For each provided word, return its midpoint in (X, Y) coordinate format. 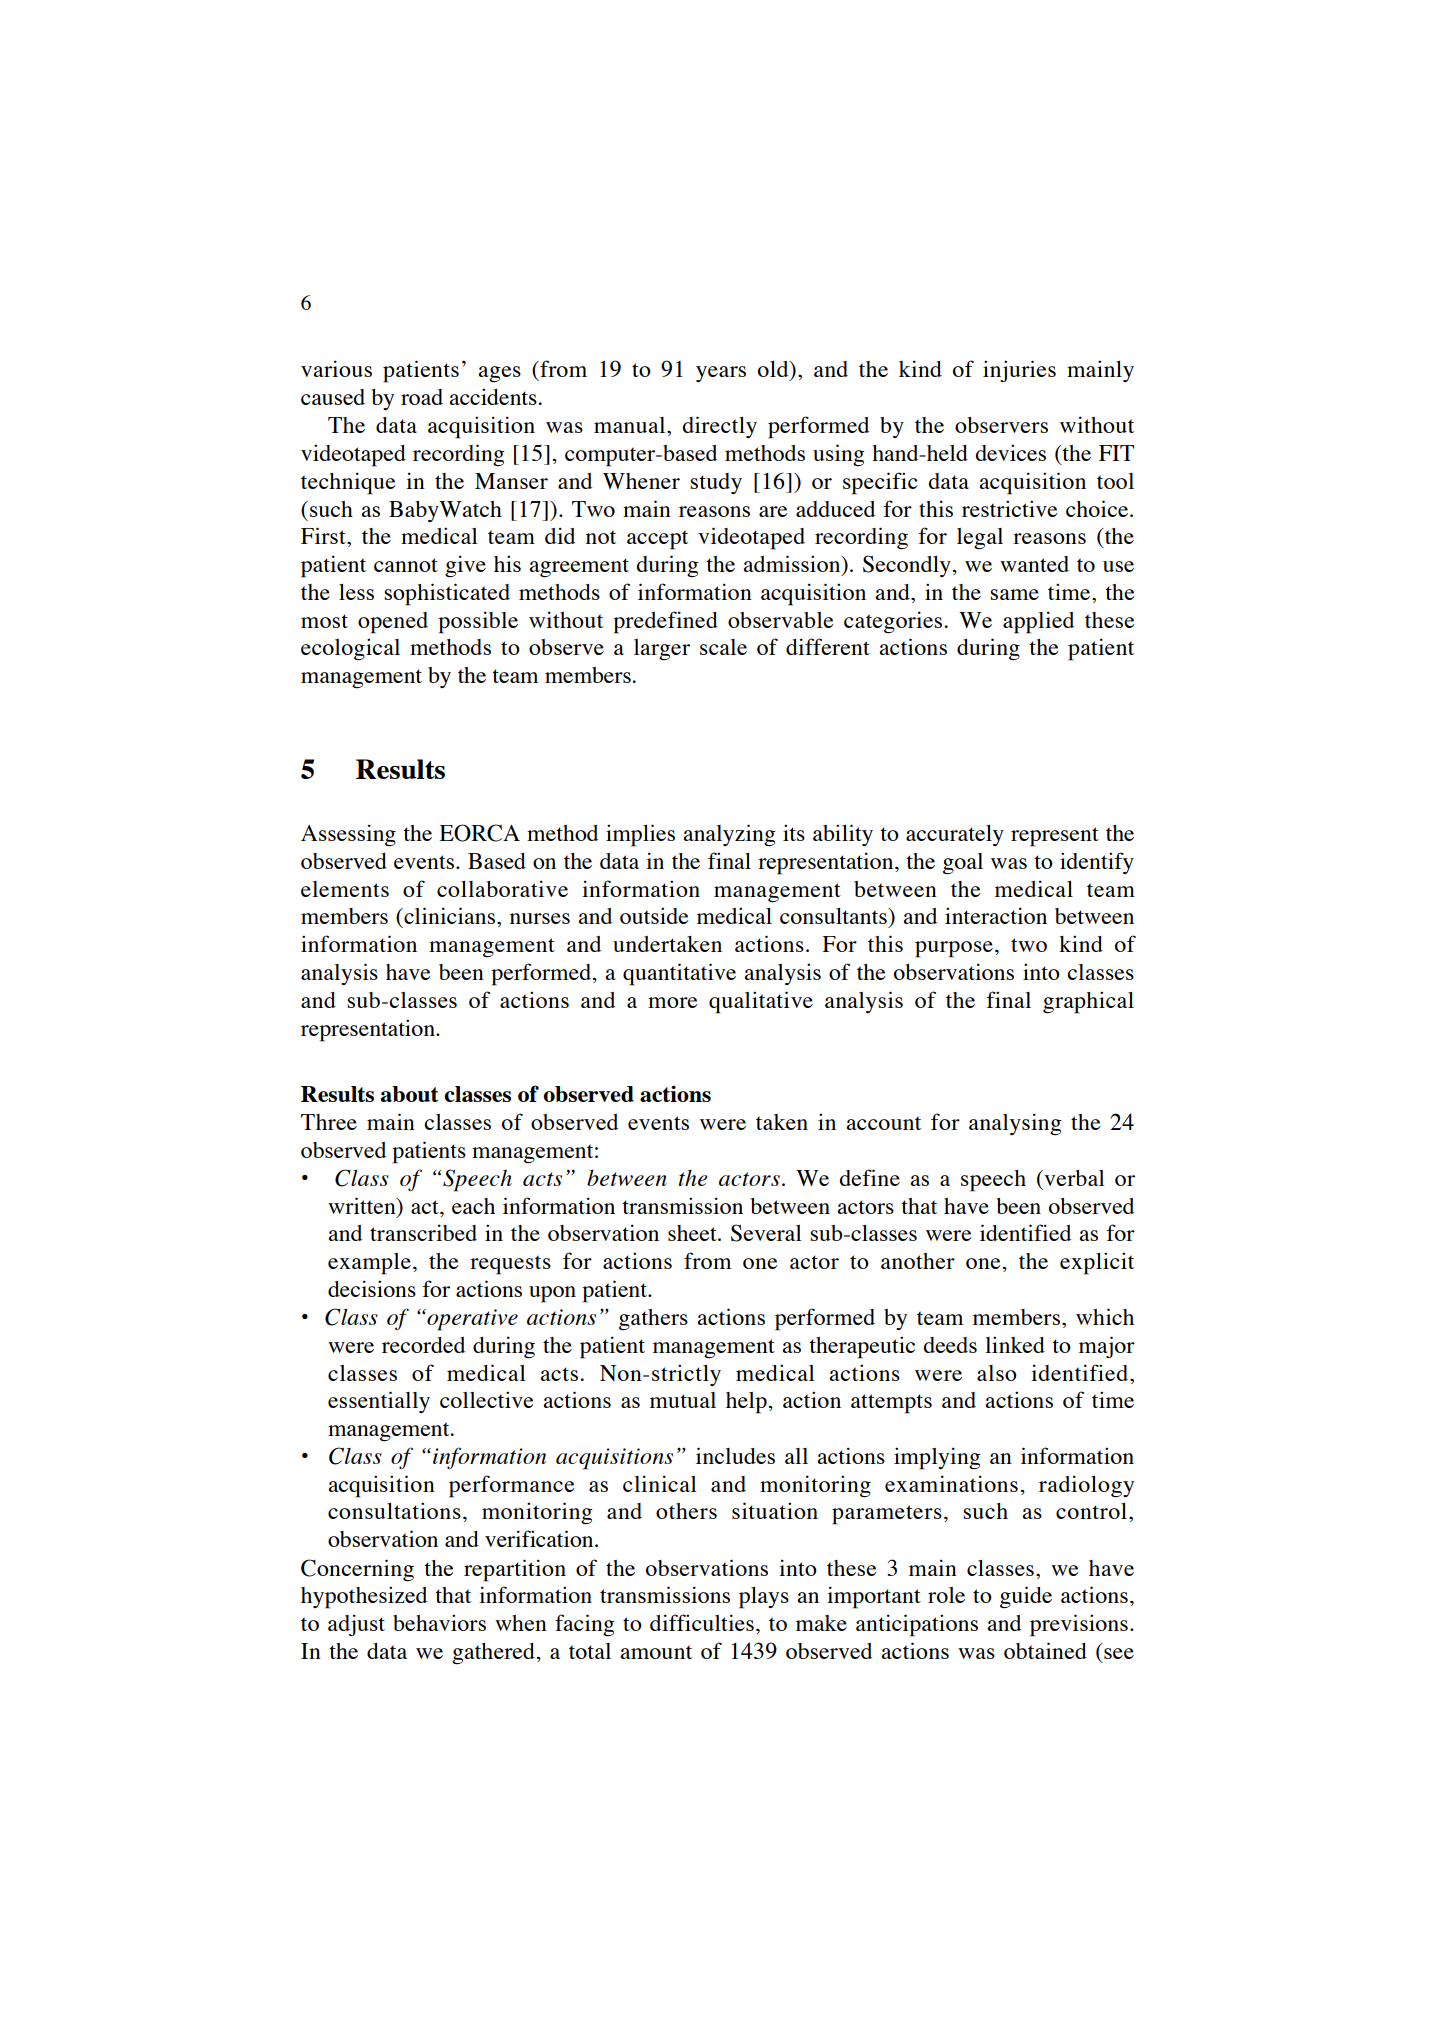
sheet (693, 1233)
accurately (955, 835)
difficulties (702, 1622)
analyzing (729, 835)
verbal (1073, 1178)
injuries (1019, 371)
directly (719, 427)
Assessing (348, 835)
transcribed (423, 1232)
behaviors (439, 1622)
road (422, 397)
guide (1026, 1597)
